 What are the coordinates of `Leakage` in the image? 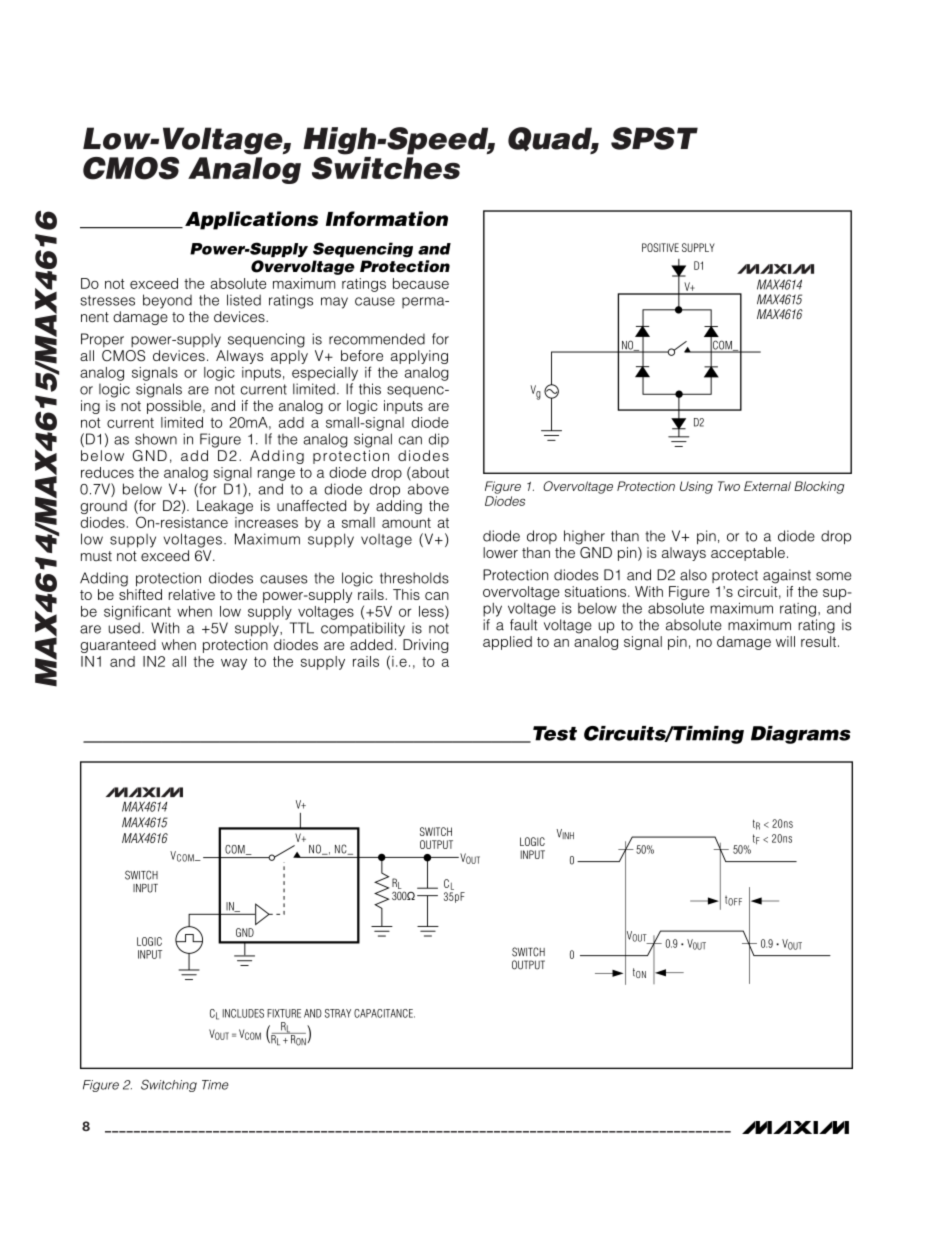 It's located at (225, 507).
